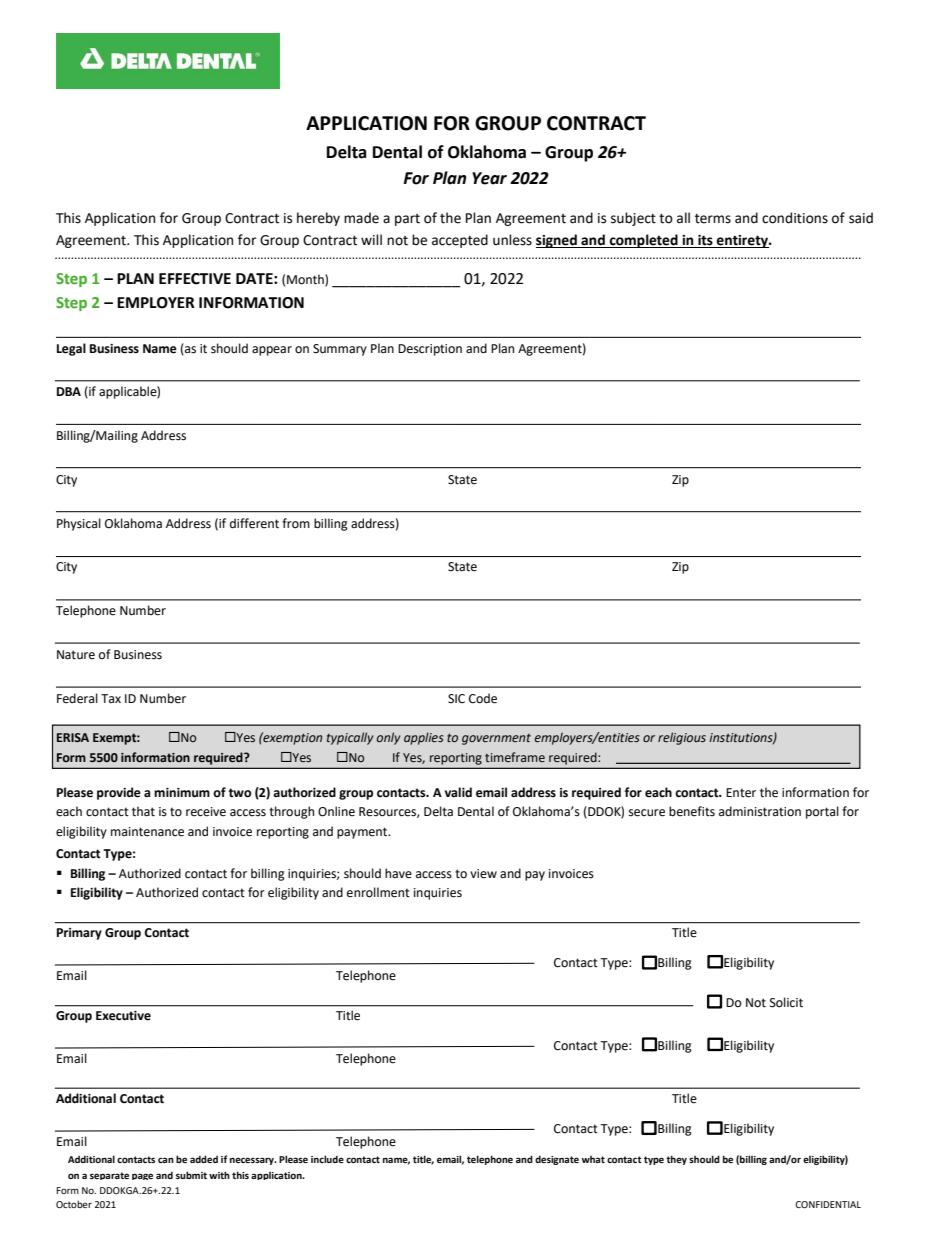 The width and height of the screenshot is (952, 1233). What do you see at coordinates (69, 391) in the screenshot?
I see `DBA` at bounding box center [69, 391].
